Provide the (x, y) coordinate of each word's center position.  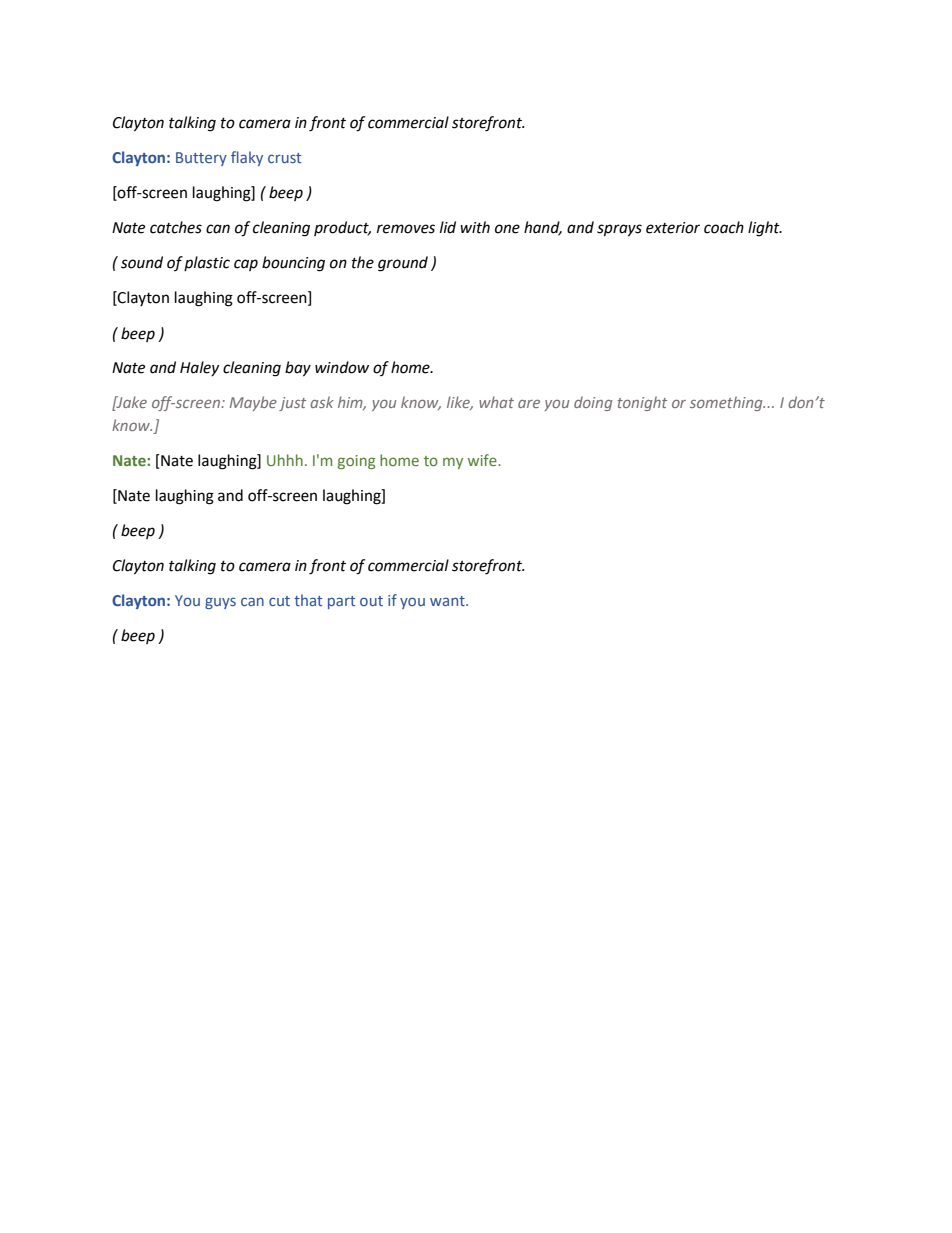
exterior (673, 228)
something (727, 403)
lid (448, 227)
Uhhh (285, 460)
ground (403, 264)
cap (246, 265)
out (371, 601)
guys (220, 603)
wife (483, 460)
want (448, 601)
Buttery (201, 159)
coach (724, 227)
